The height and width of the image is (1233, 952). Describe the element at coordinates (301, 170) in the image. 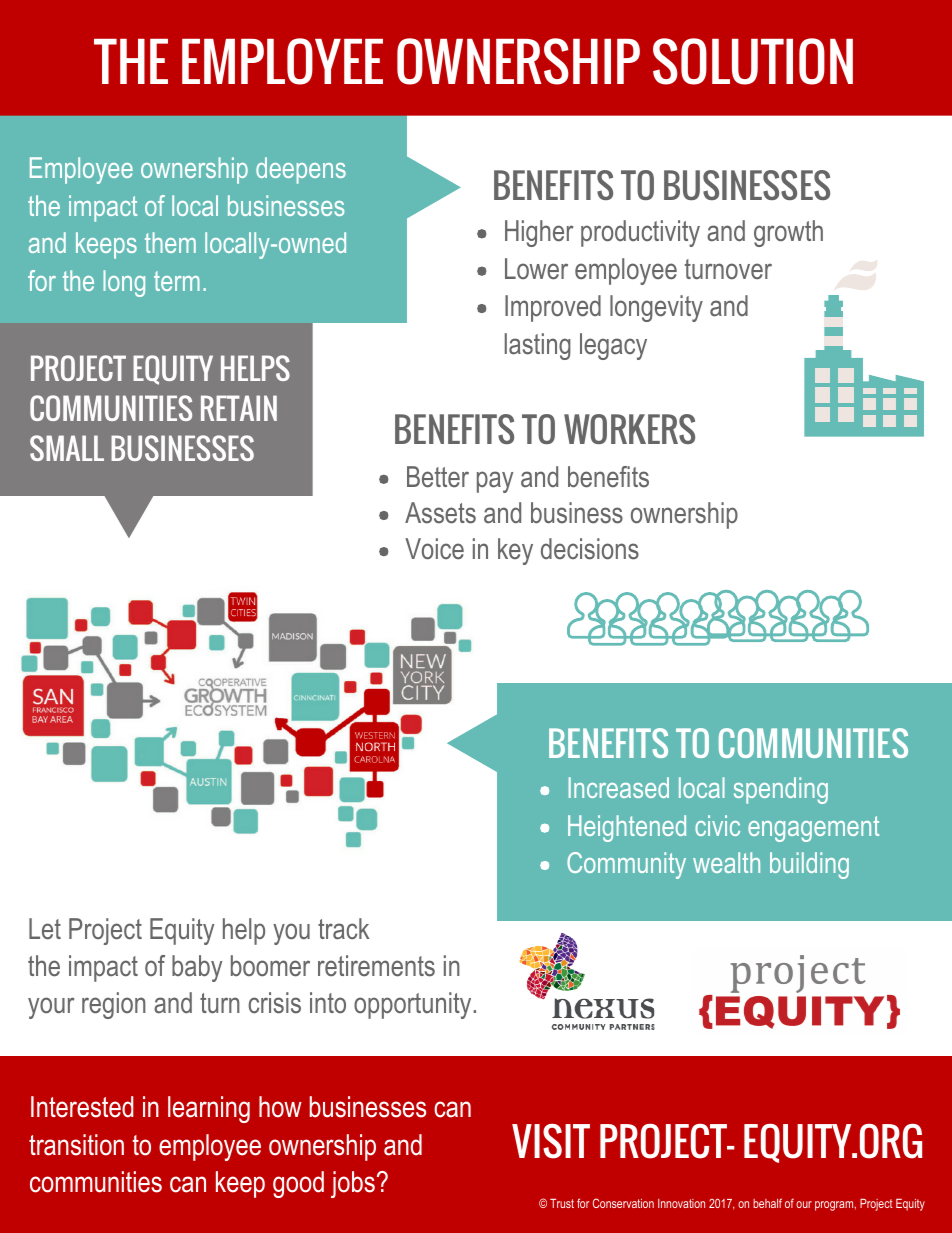

I see `deepens` at that location.
